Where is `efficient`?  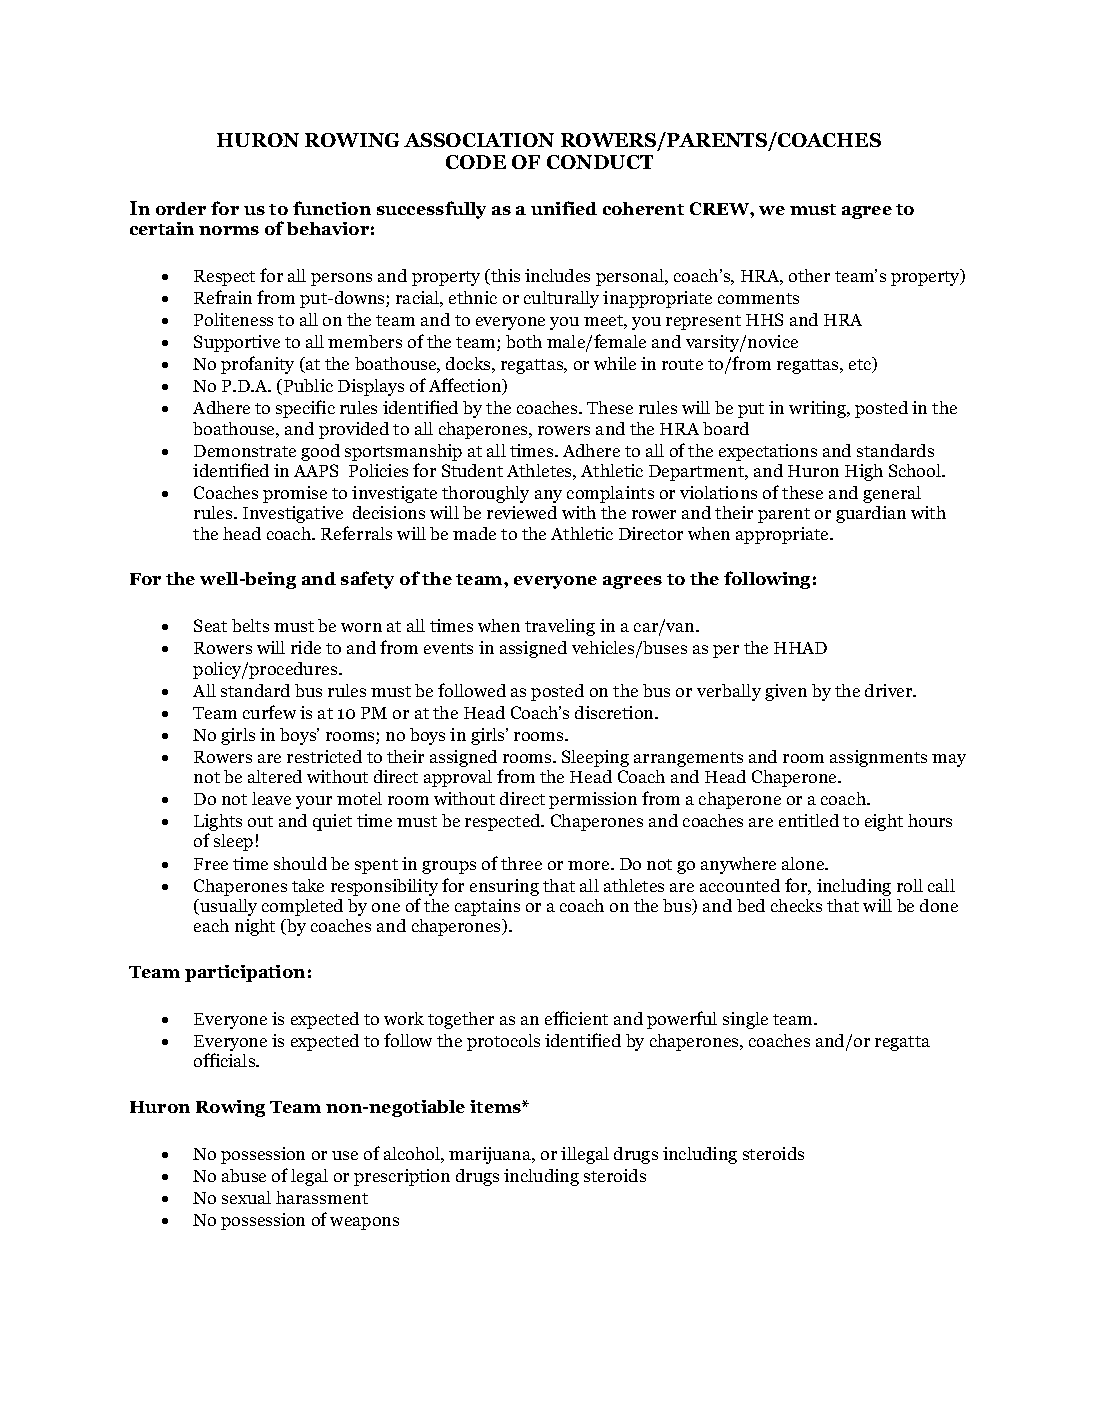
efficient is located at coordinates (576, 1018).
